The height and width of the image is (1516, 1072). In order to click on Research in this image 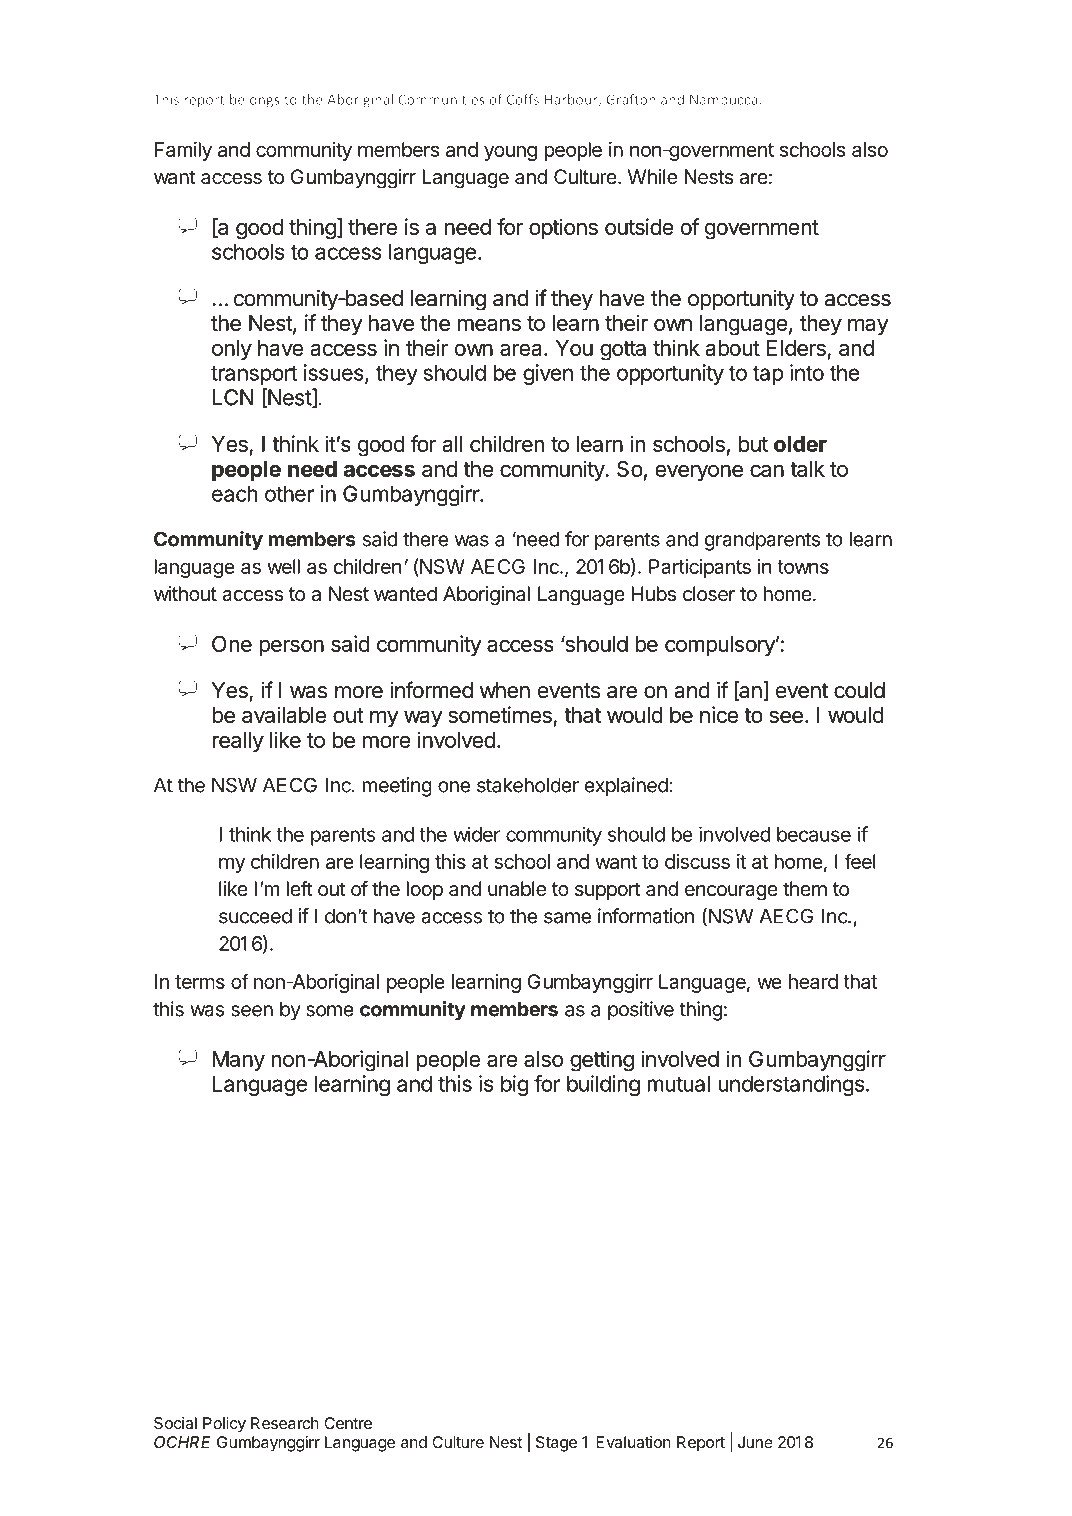, I will do `click(285, 1423)`.
